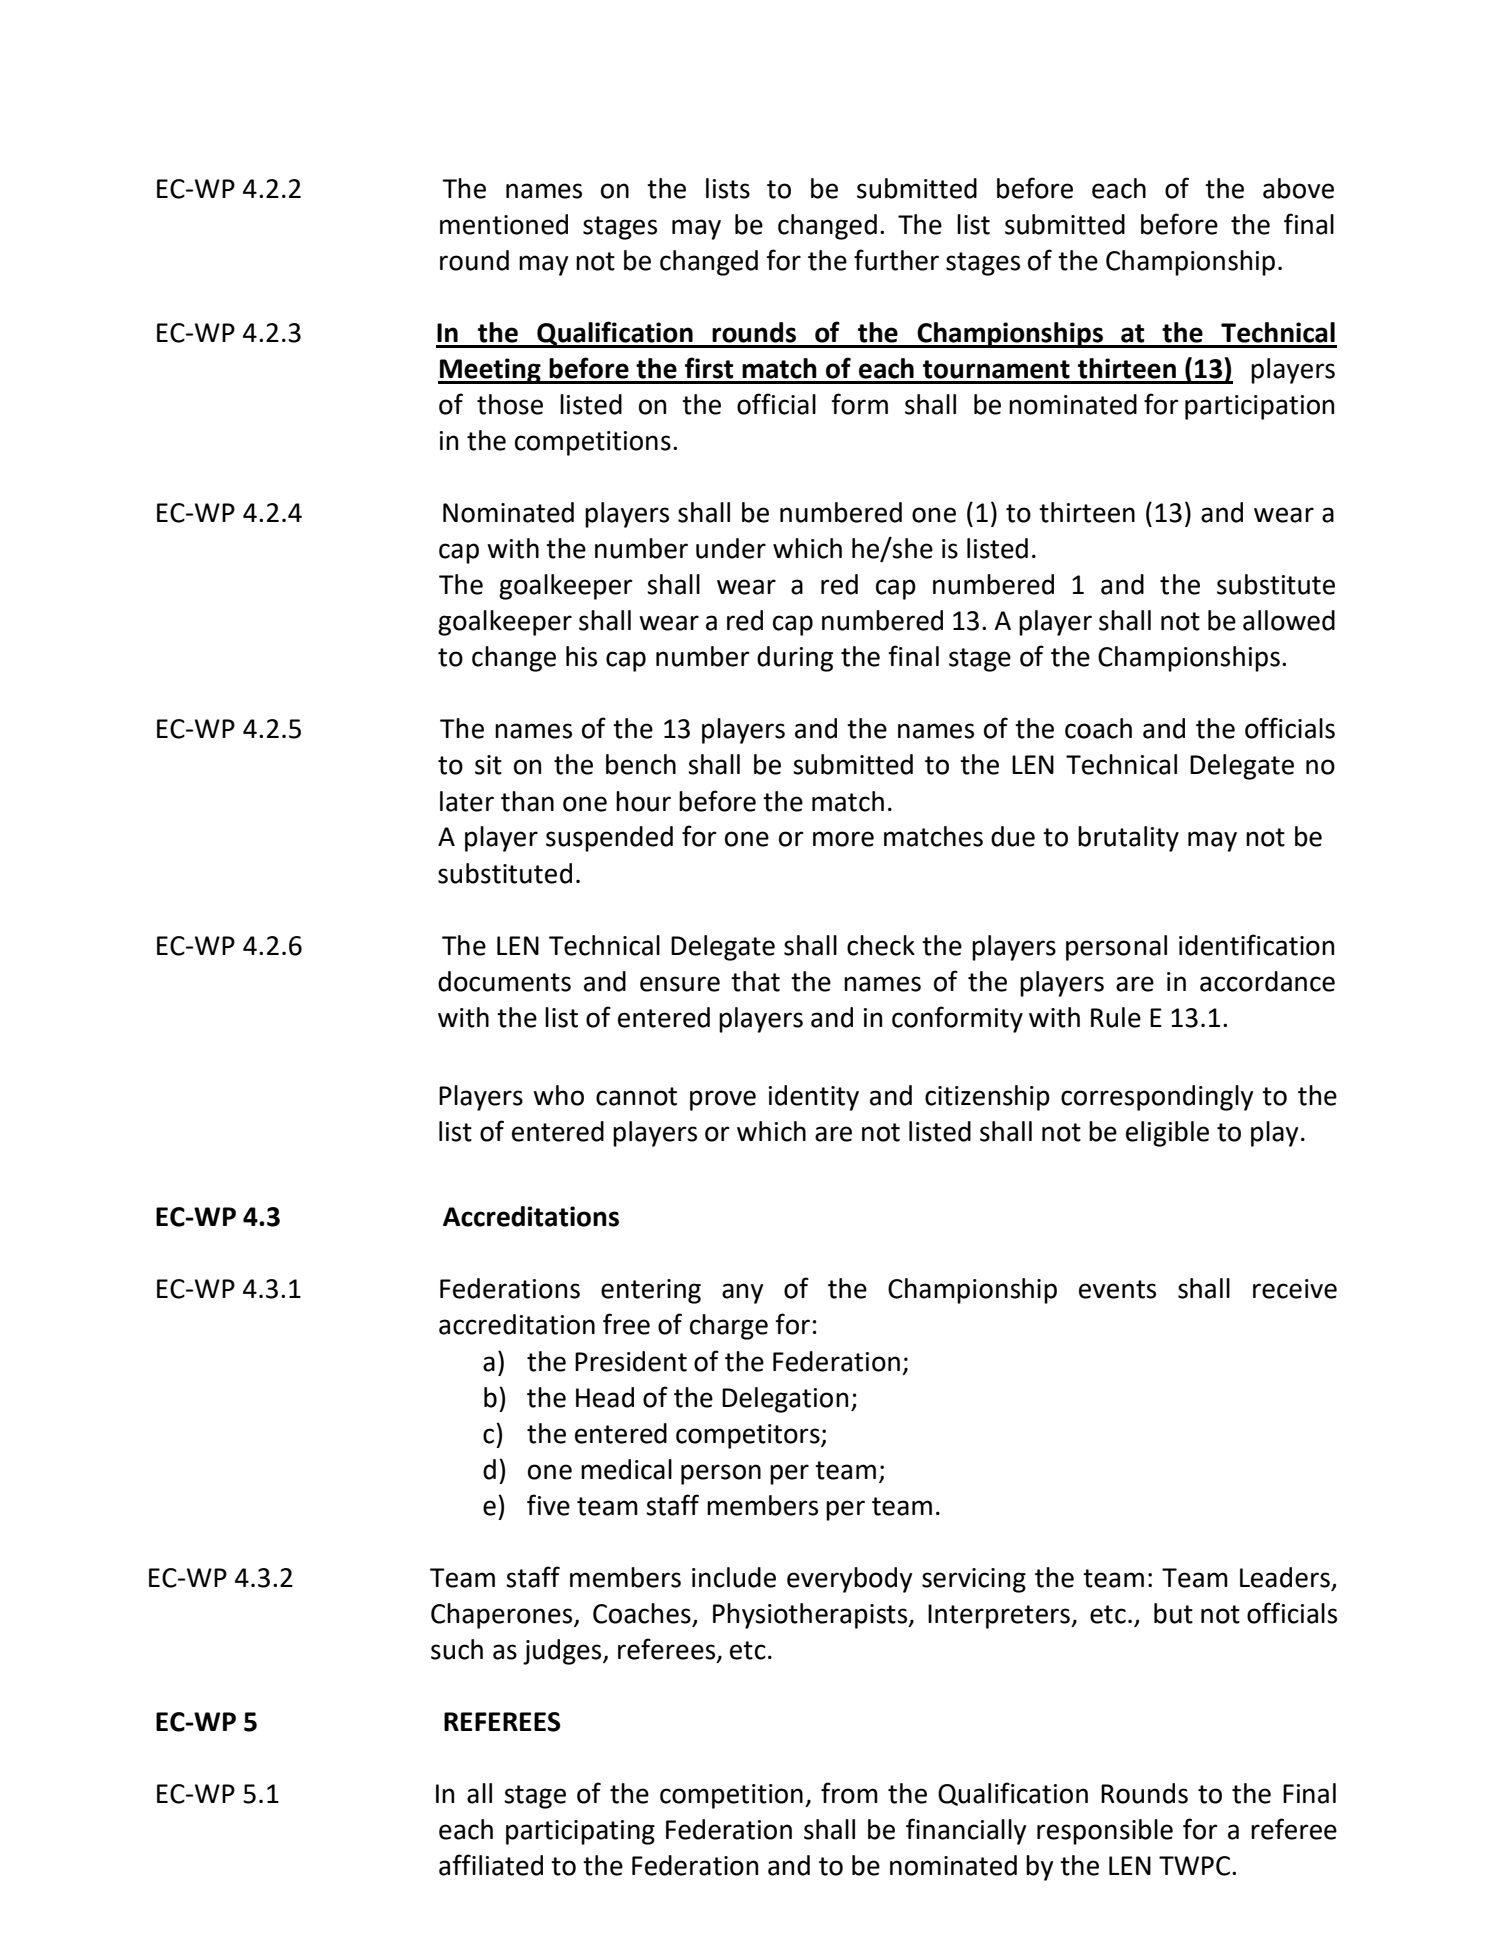 The width and height of the image is (1505, 1948). I want to click on participating, so click(580, 1832).
